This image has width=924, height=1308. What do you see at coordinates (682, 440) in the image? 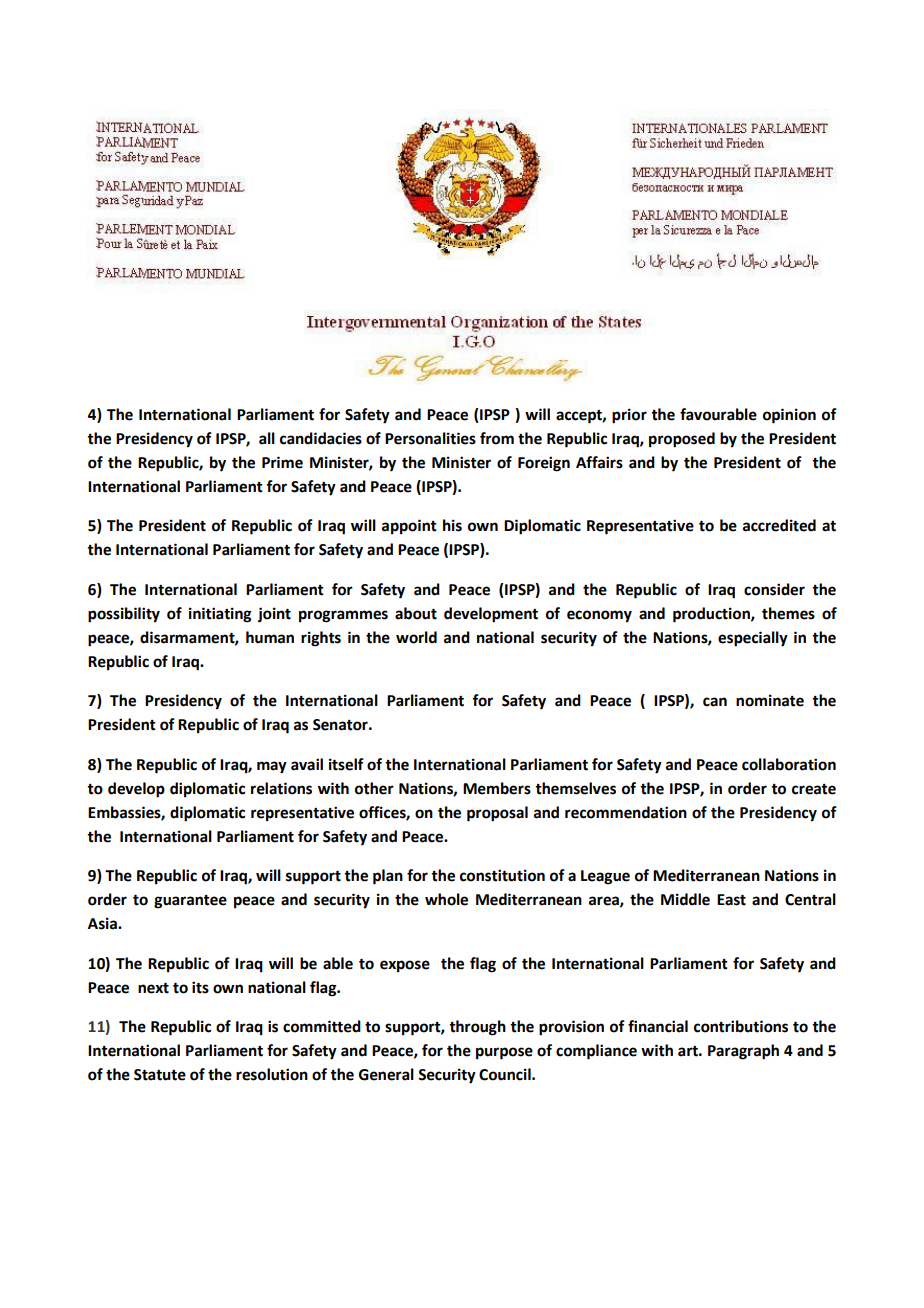
I see `proposed` at bounding box center [682, 440].
